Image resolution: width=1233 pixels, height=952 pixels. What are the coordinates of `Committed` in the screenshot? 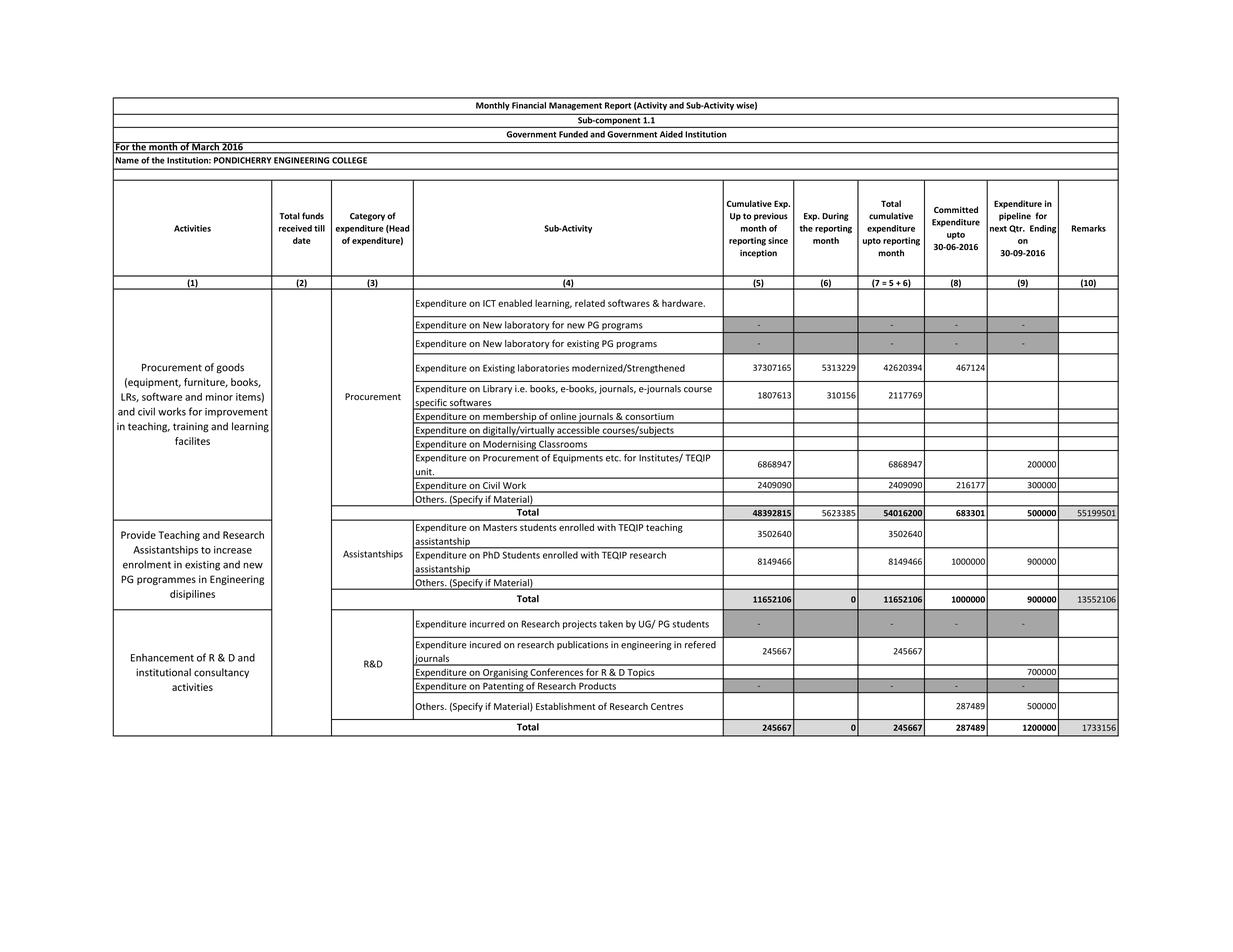 It's located at (956, 209).
